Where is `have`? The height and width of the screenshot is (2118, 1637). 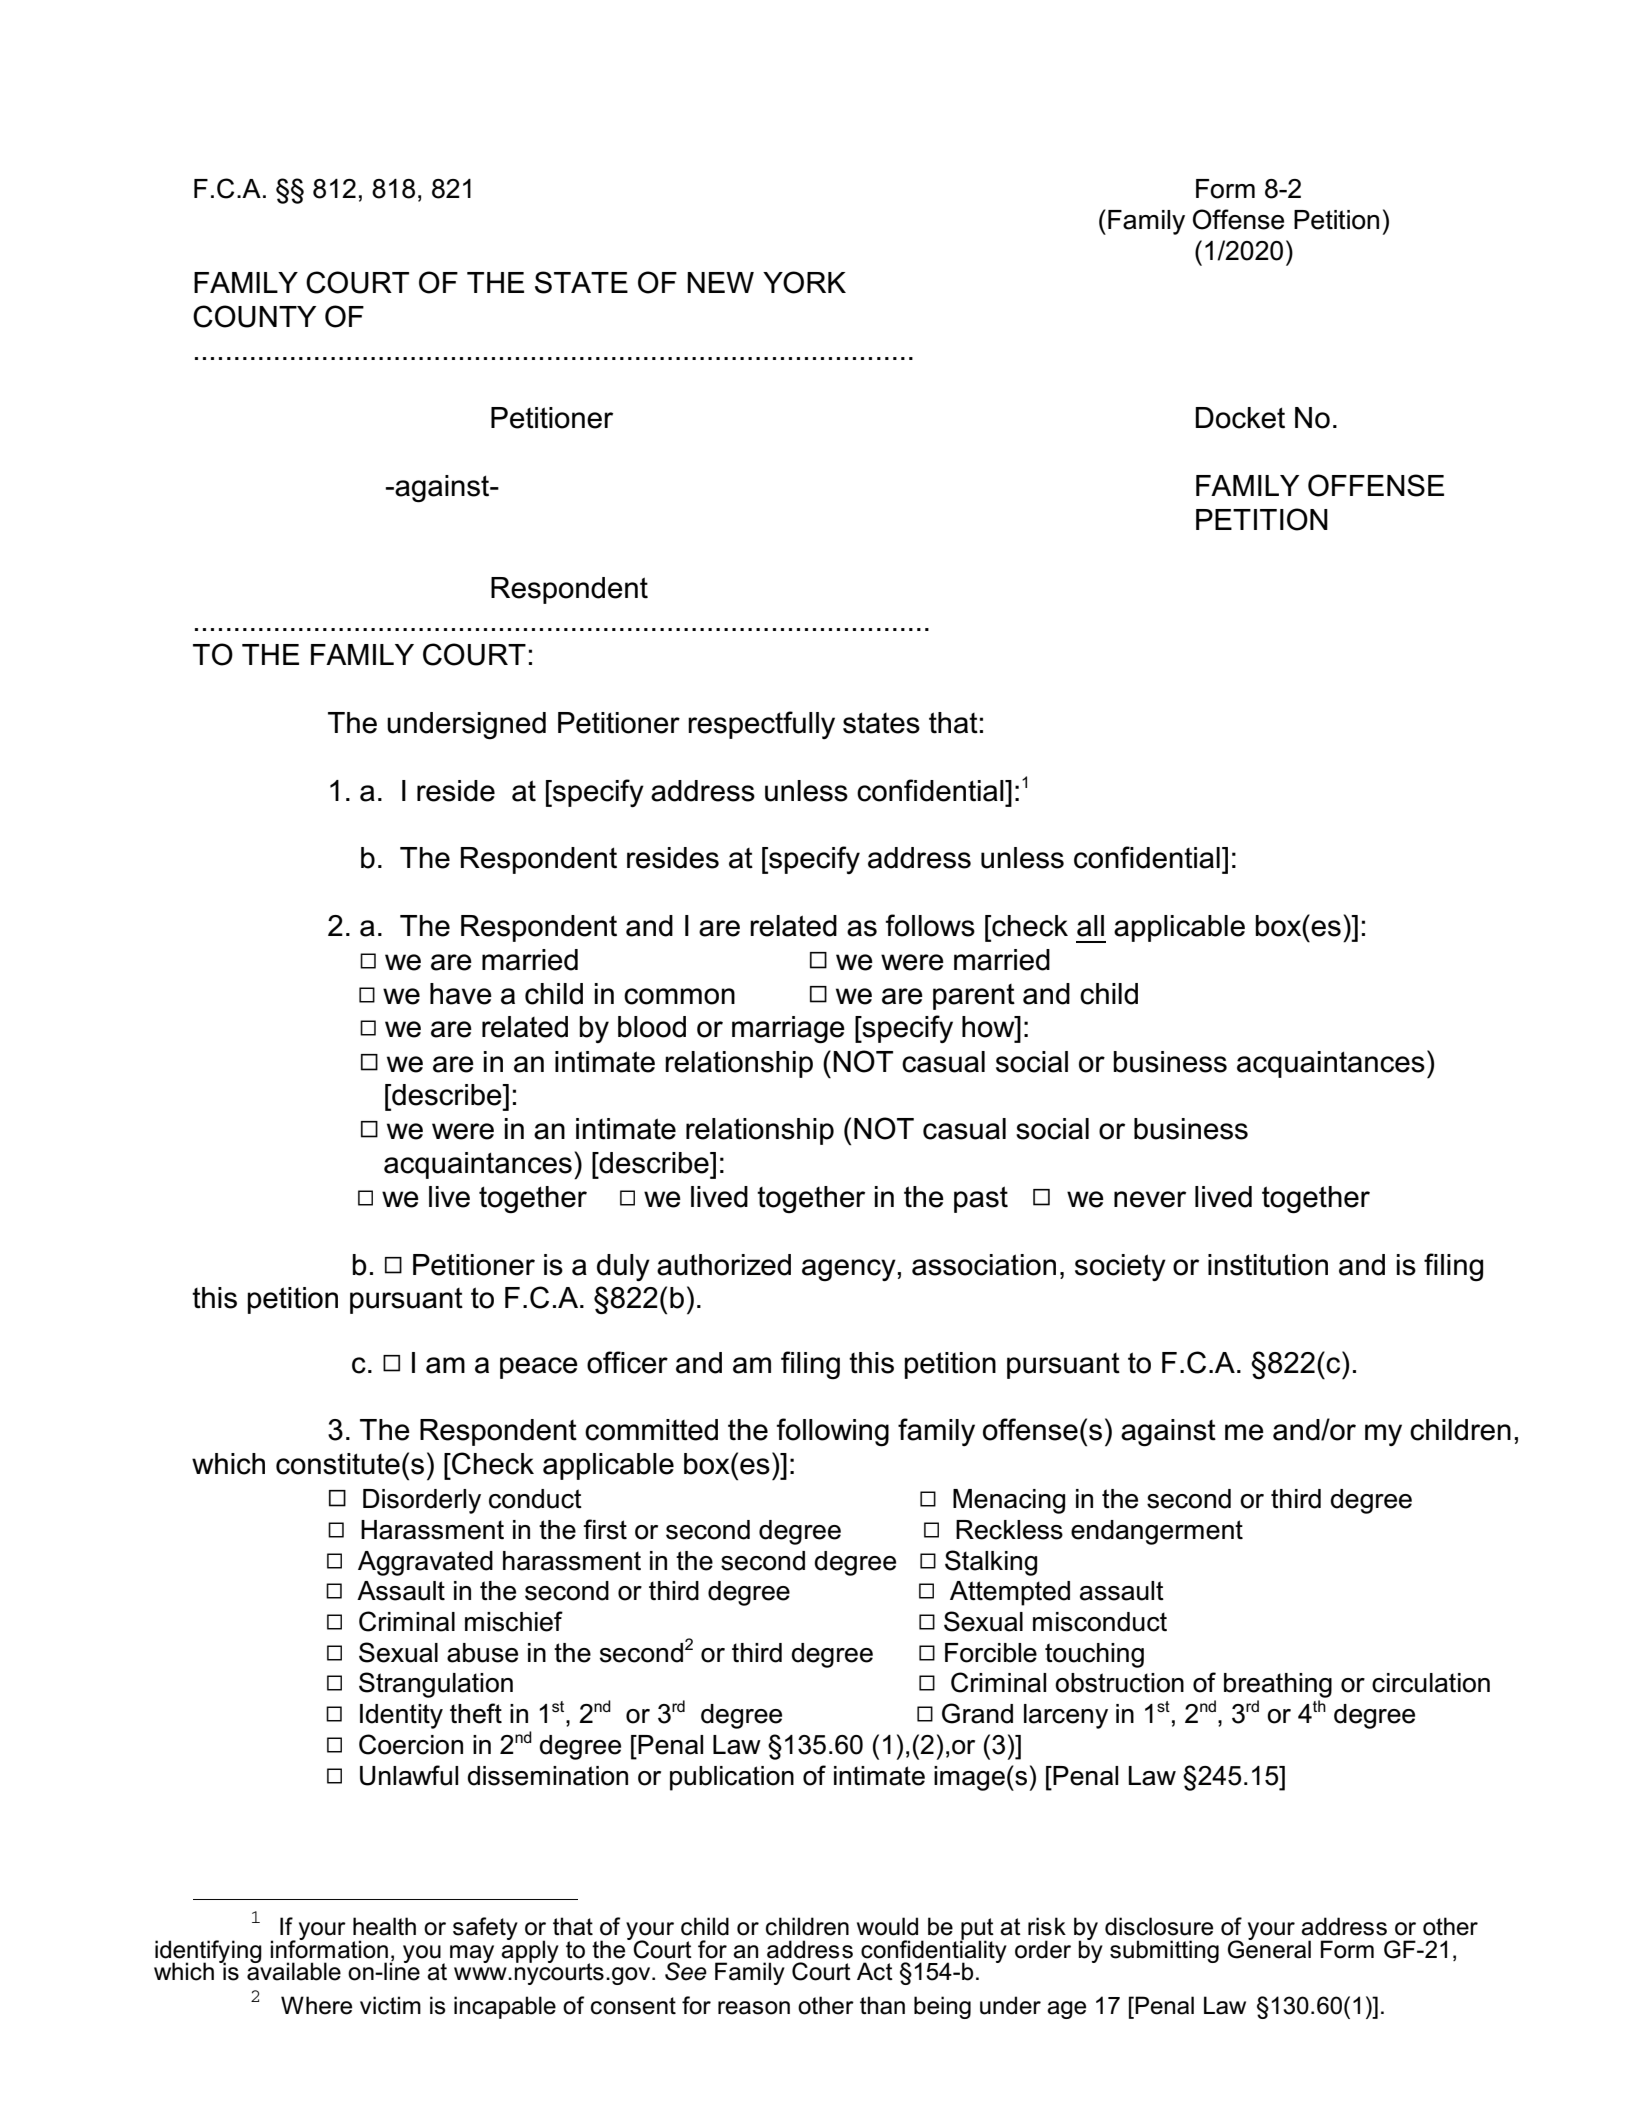
have is located at coordinates (461, 994).
